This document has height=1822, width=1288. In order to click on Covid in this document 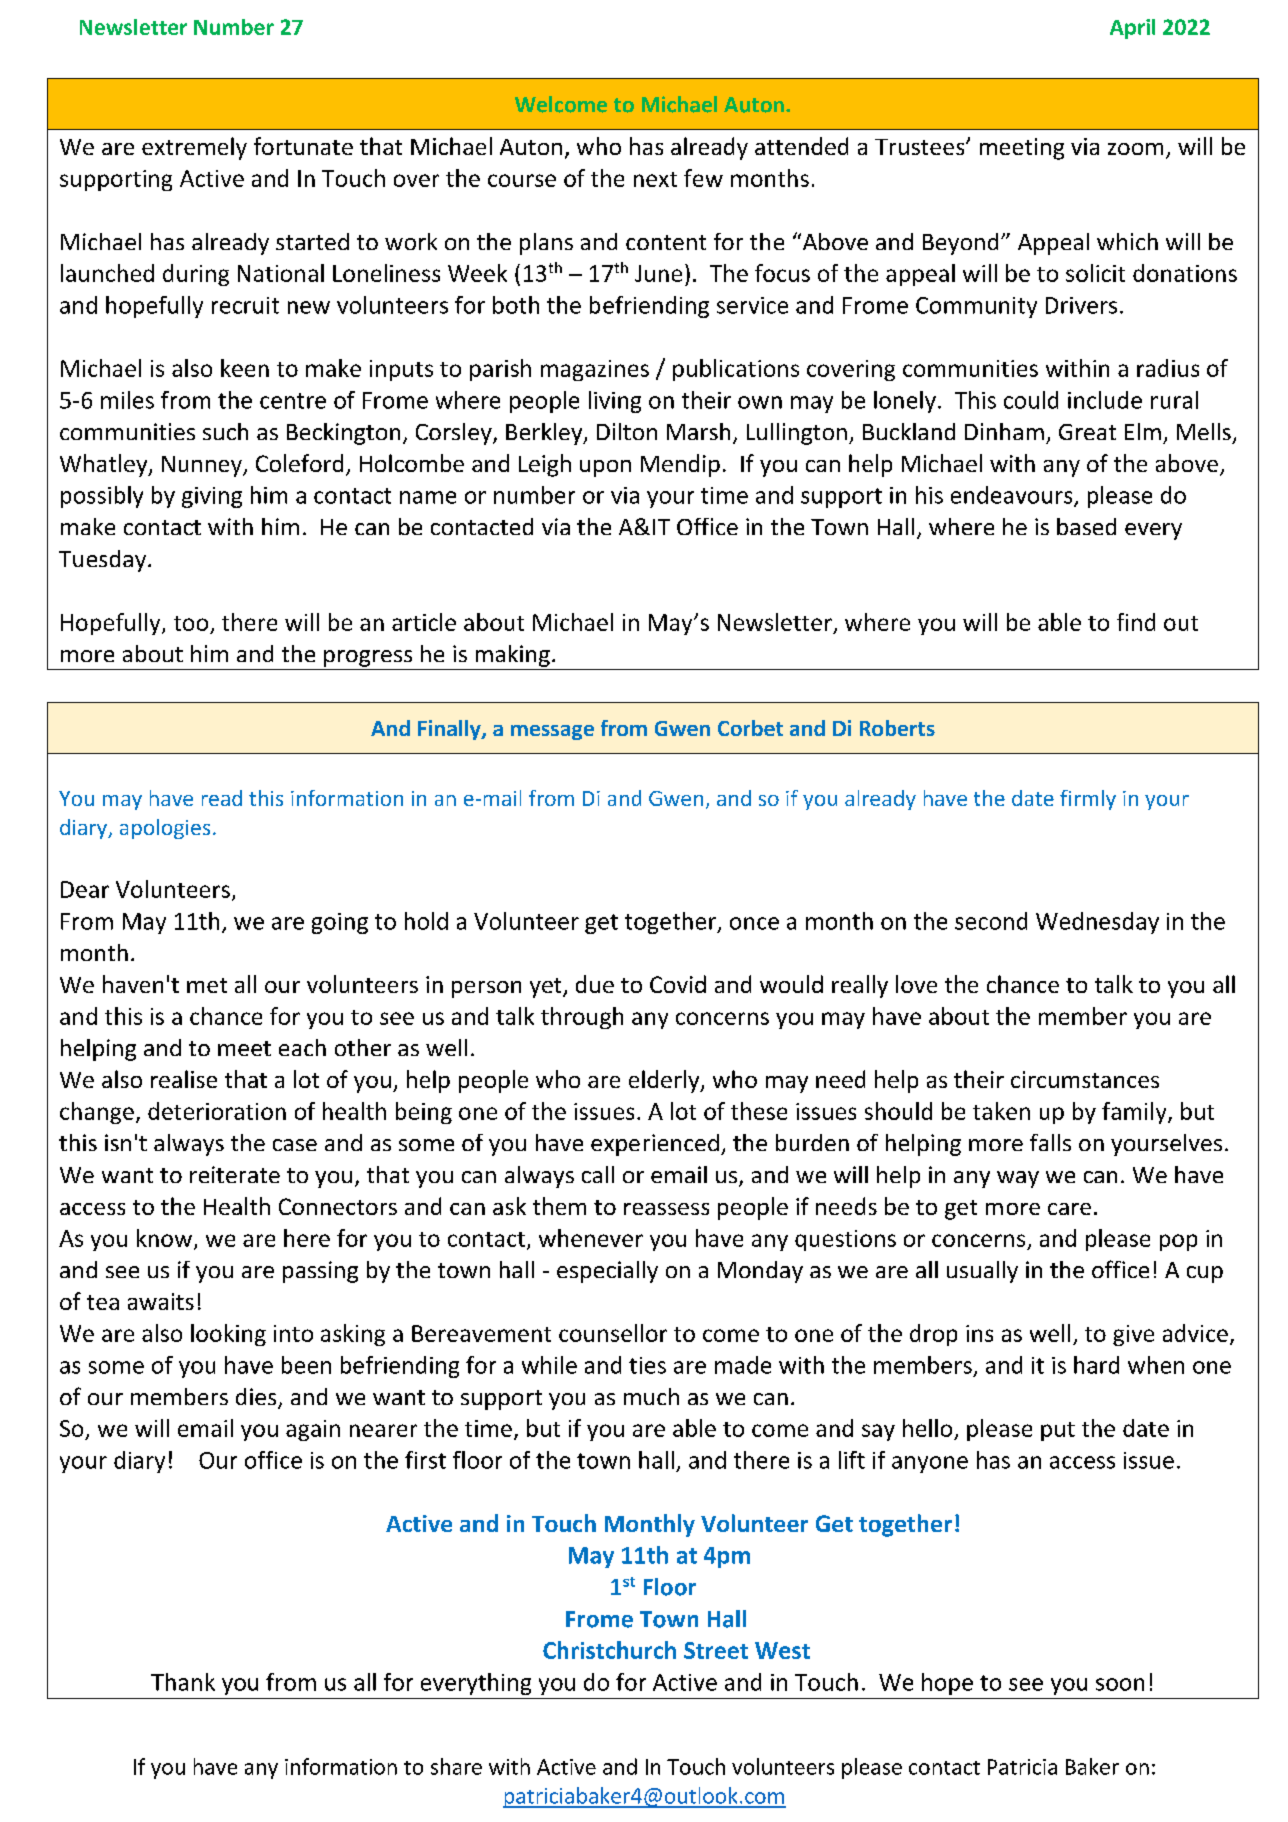, I will do `click(678, 984)`.
